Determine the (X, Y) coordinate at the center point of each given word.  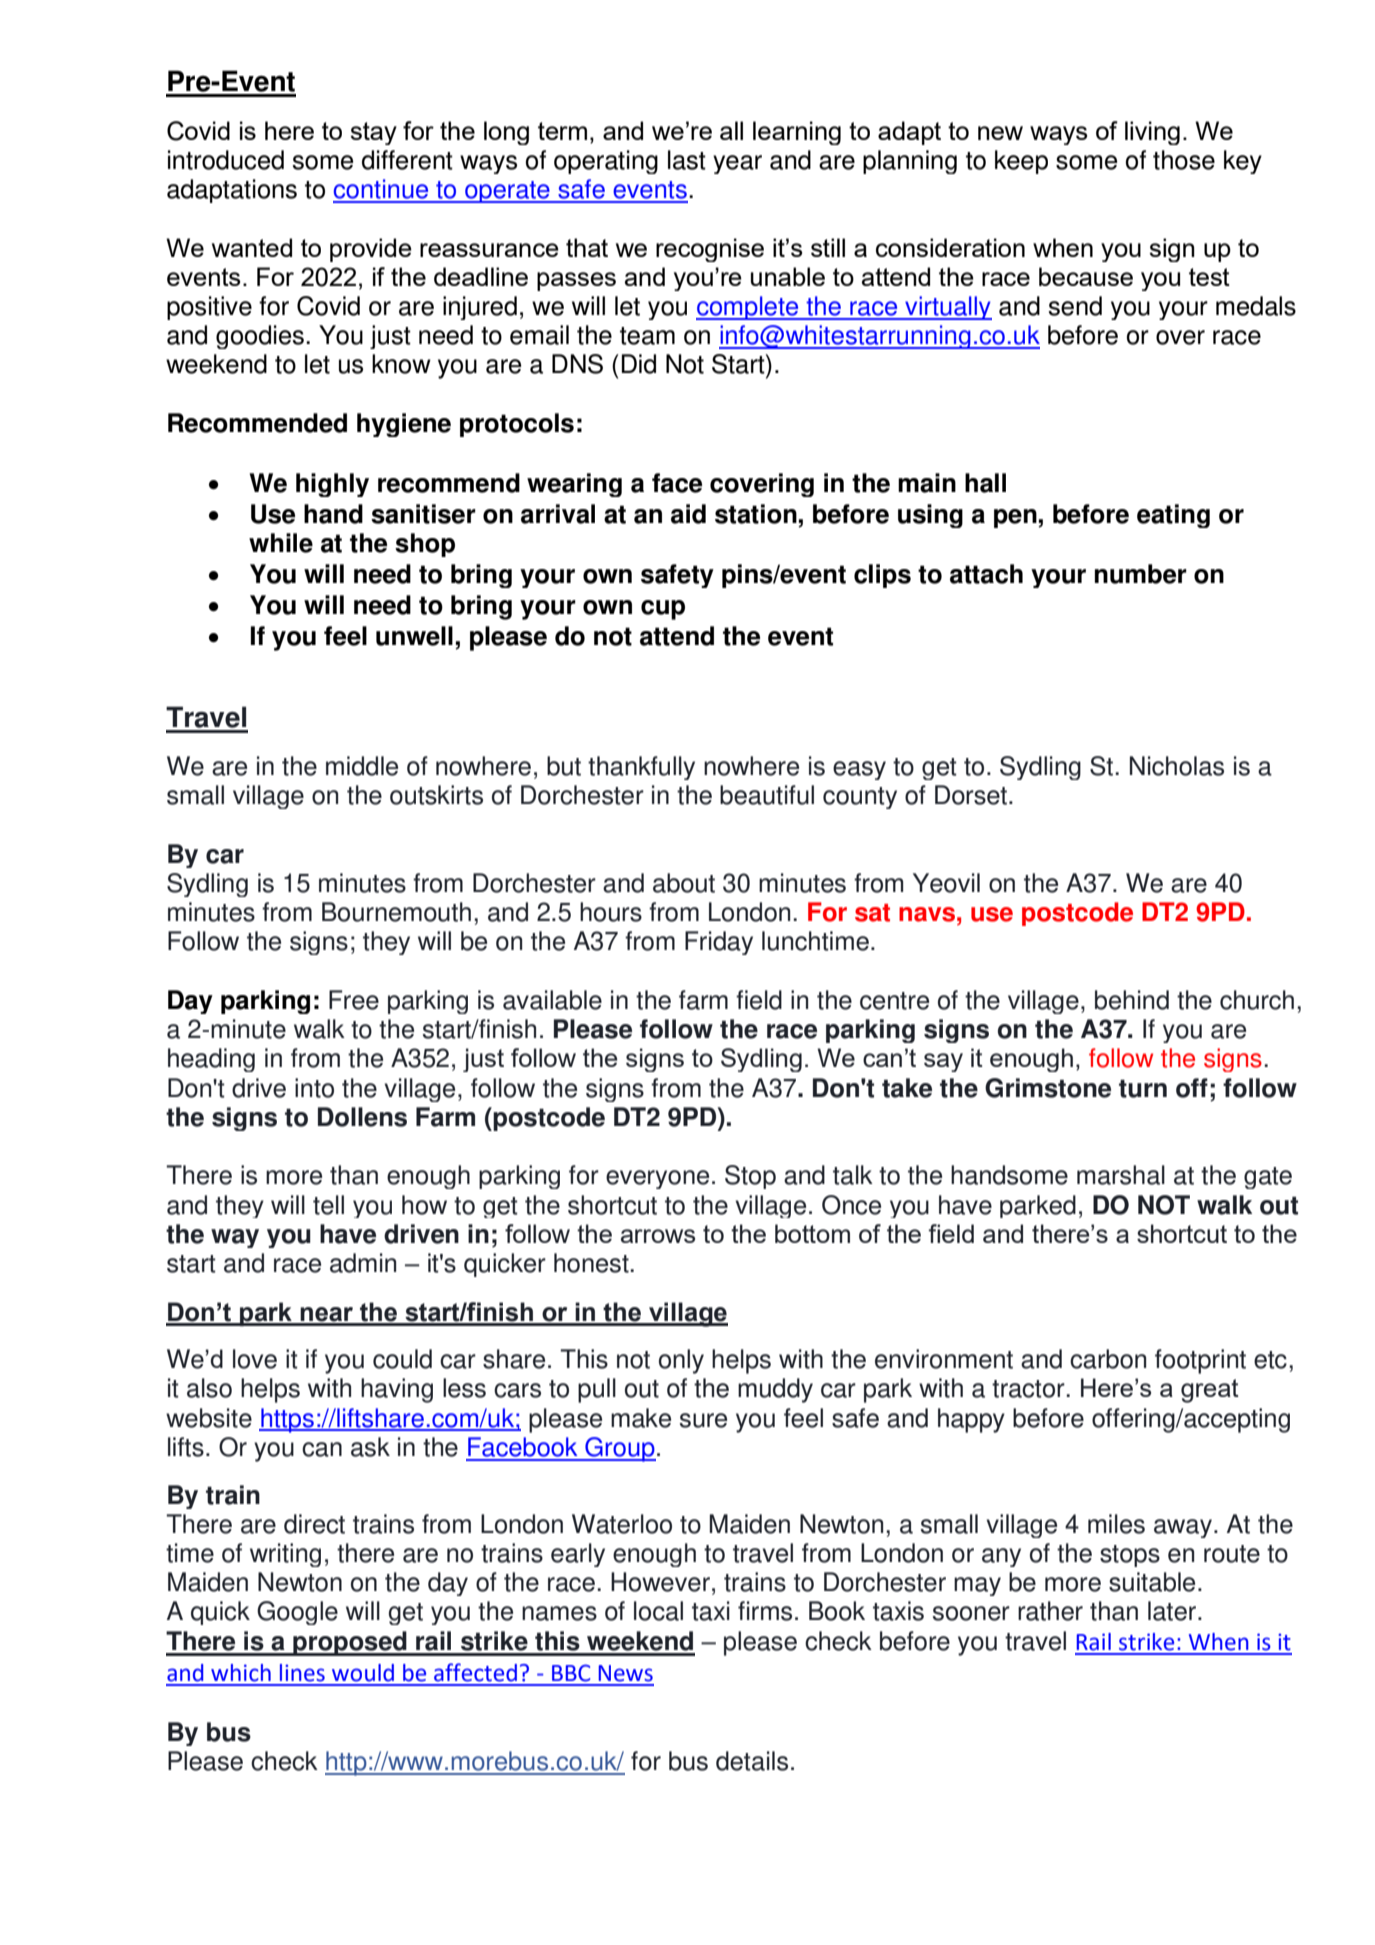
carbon (1108, 1359)
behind (1132, 1000)
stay (373, 133)
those (1184, 160)
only (681, 1361)
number (1141, 574)
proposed (350, 1643)
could (402, 1359)
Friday (719, 943)
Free (354, 1000)
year (737, 164)
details (752, 1761)
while (281, 543)
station (756, 514)
